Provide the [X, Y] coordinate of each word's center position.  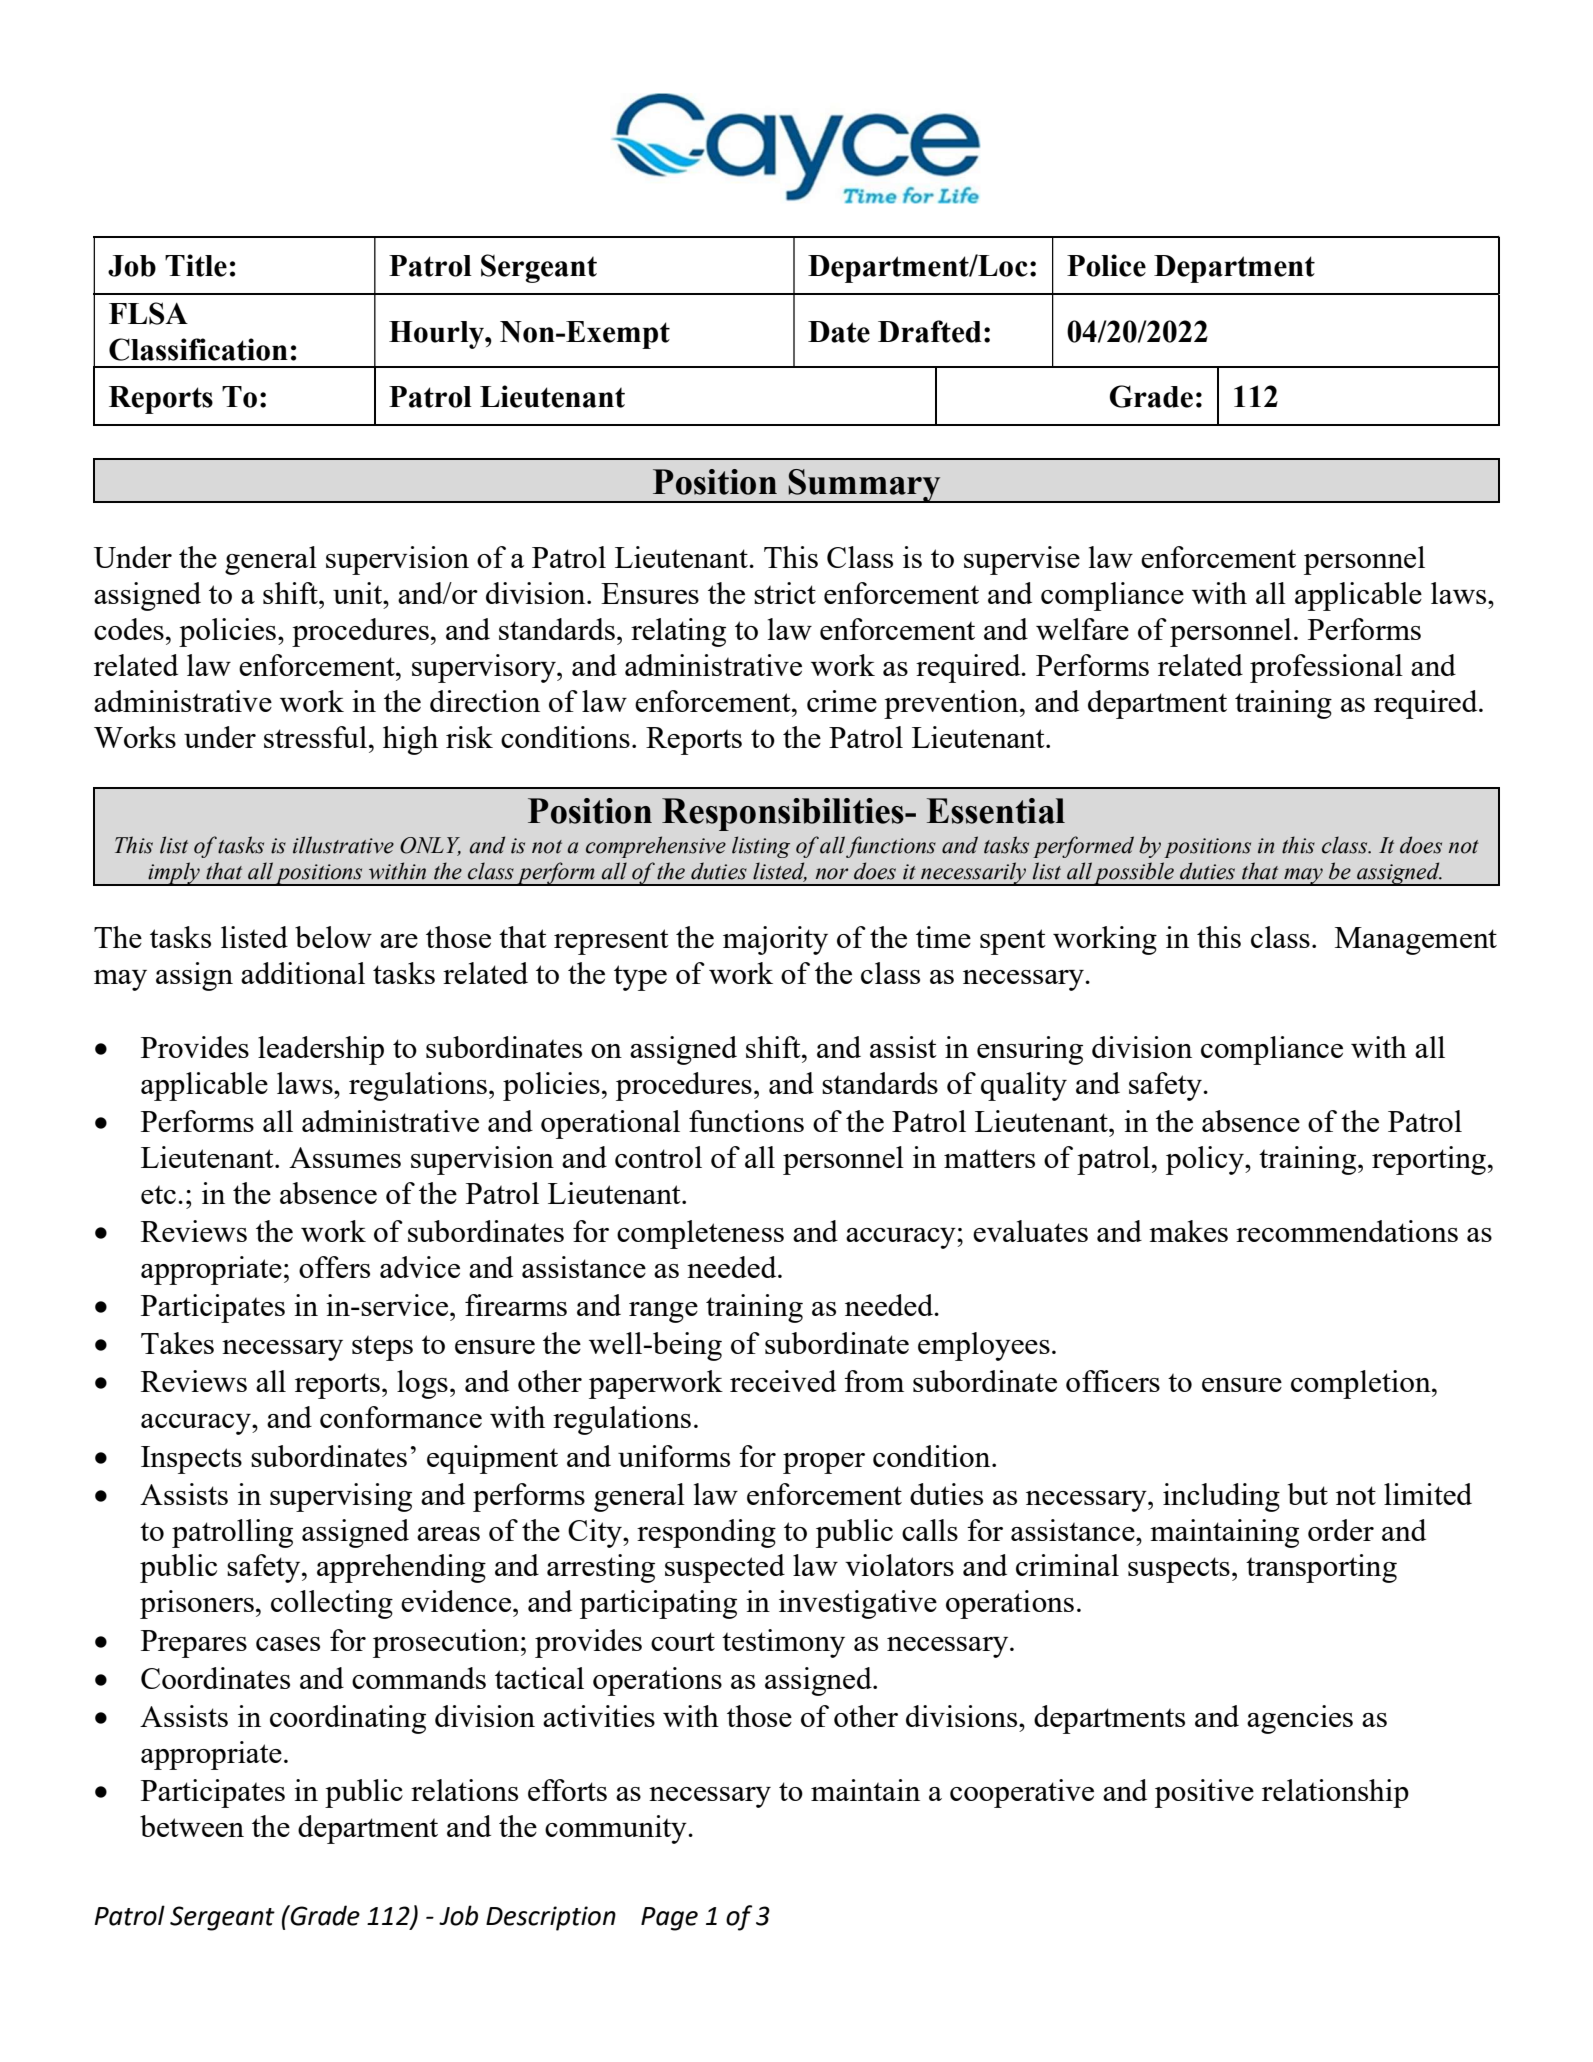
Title [196, 265]
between [192, 1826]
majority [775, 940]
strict [785, 593]
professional [1326, 668]
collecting [332, 1604]
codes [129, 629]
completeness [700, 1234]
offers [334, 1267]
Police [1106, 265]
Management [1416, 941]
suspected [725, 1568]
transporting [1321, 1568]
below [333, 937]
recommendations [1347, 1231]
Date [839, 332]
